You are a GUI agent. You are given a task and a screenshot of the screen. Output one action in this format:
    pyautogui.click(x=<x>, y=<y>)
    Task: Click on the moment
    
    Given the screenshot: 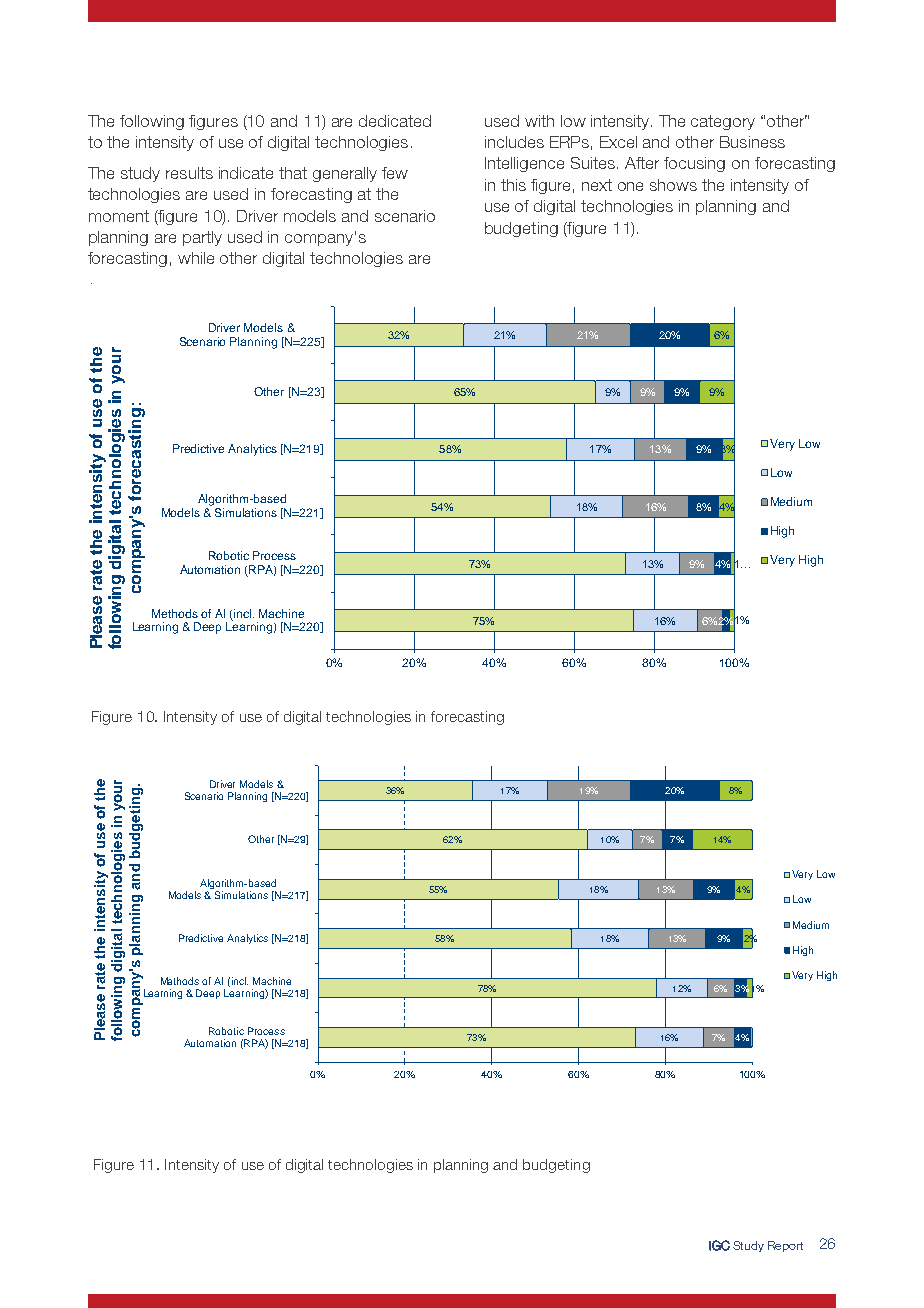 What is the action you would take?
    pyautogui.click(x=119, y=216)
